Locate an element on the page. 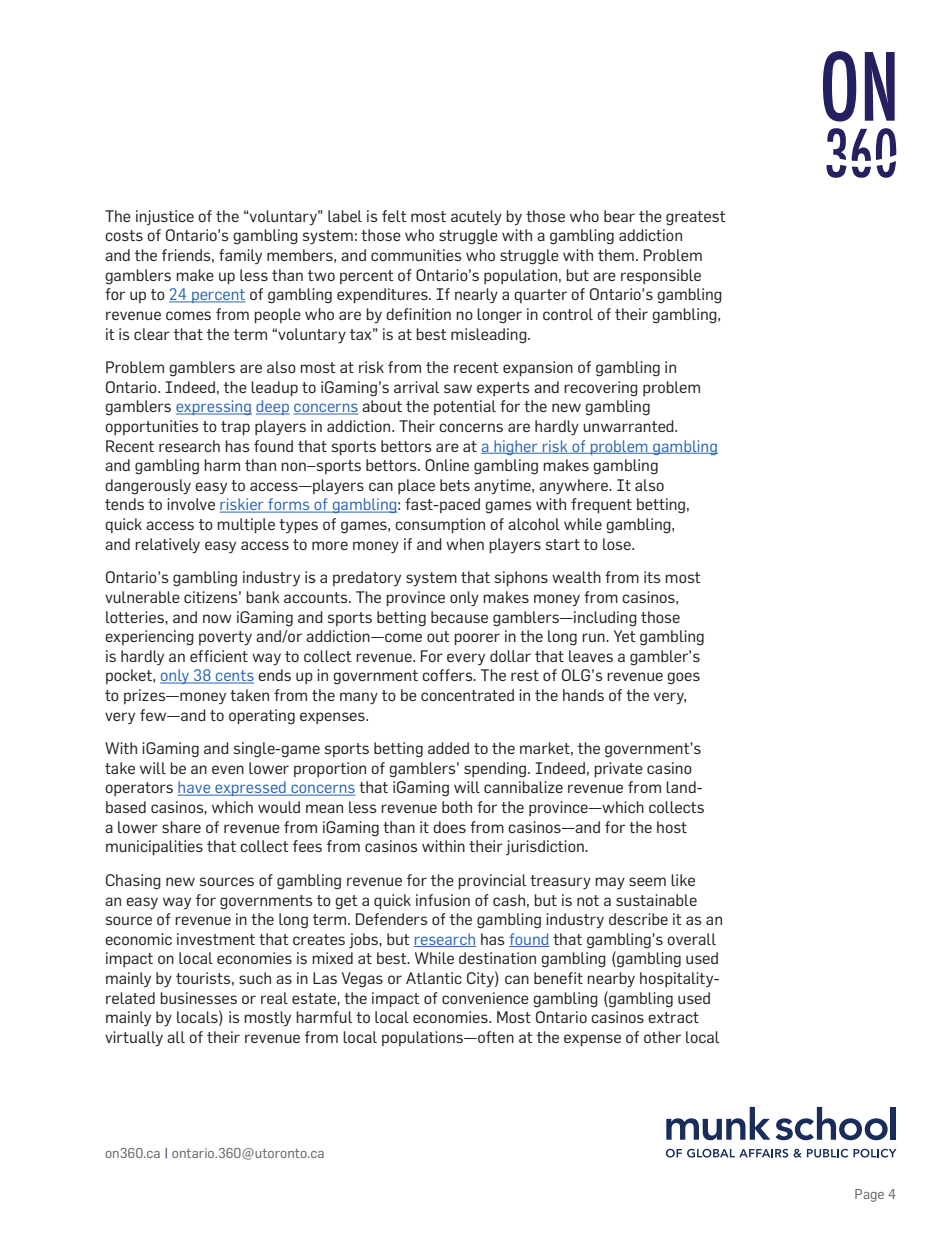 This document has width=952, height=1233. family is located at coordinates (240, 256).
